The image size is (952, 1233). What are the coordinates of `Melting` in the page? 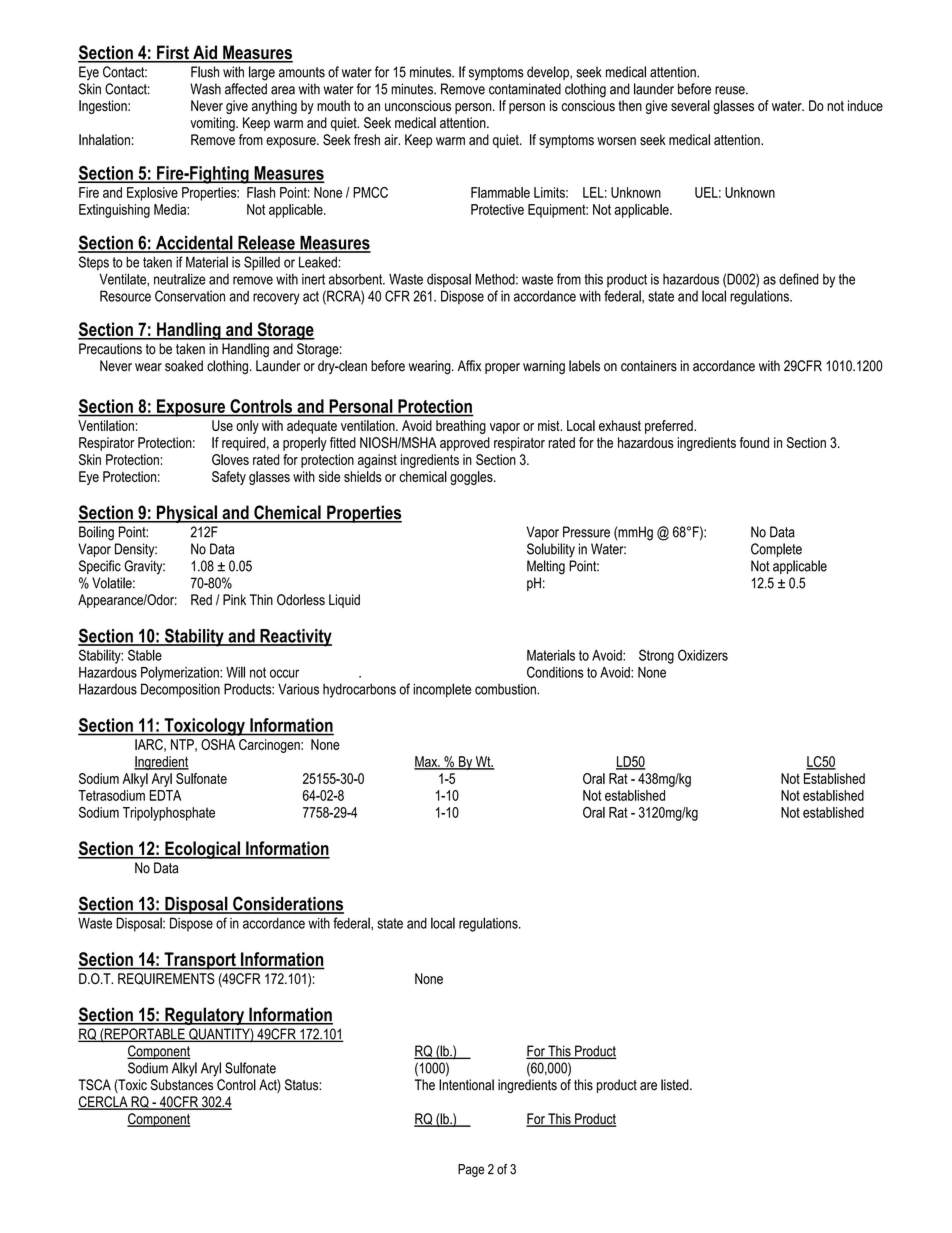 It's located at (546, 567).
